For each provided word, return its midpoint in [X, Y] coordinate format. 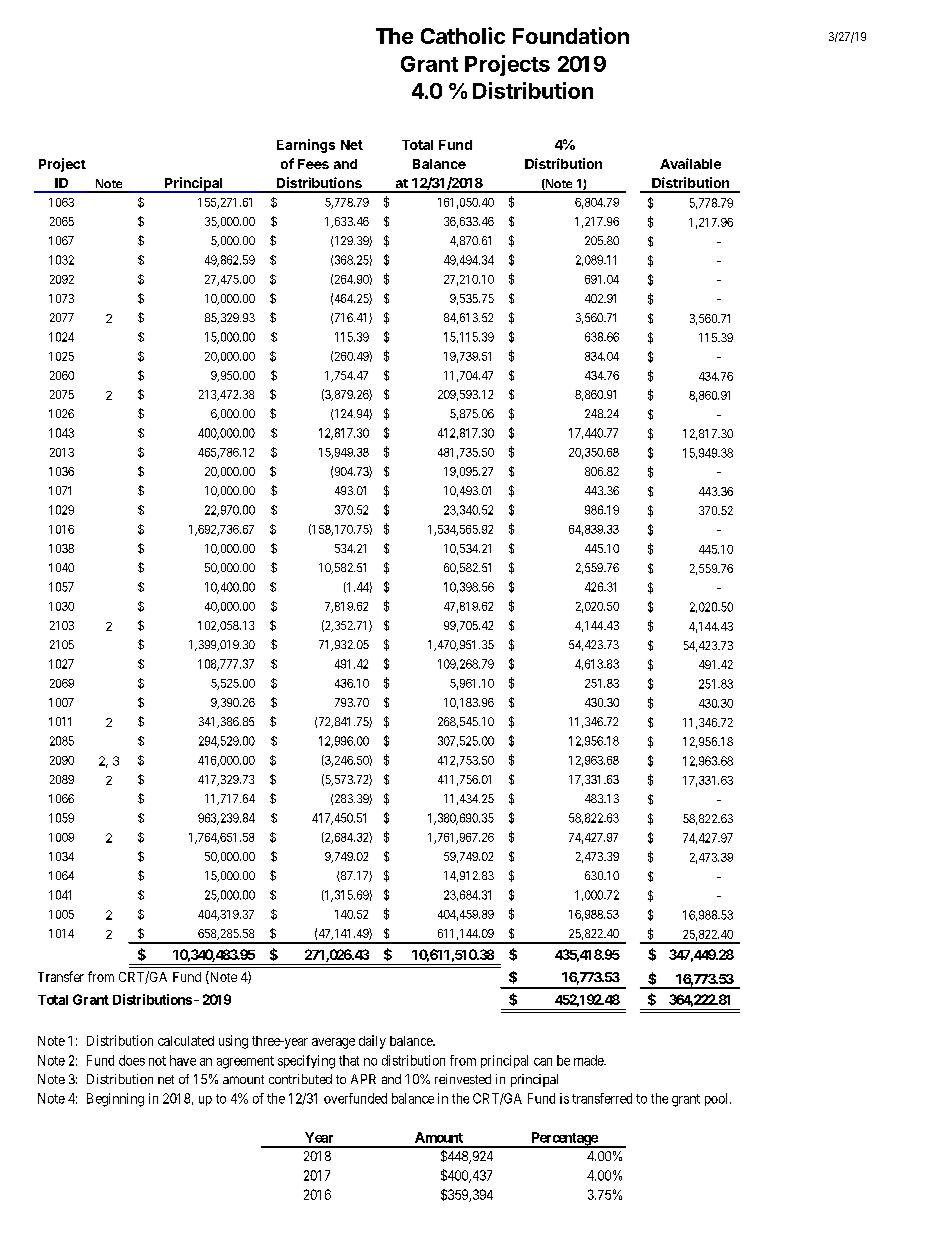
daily [372, 1042]
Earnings [306, 146]
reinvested [463, 1079]
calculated [186, 1041]
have [183, 1060]
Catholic [463, 35]
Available [690, 163]
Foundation [571, 35]
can [543, 1062]
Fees [313, 164]
